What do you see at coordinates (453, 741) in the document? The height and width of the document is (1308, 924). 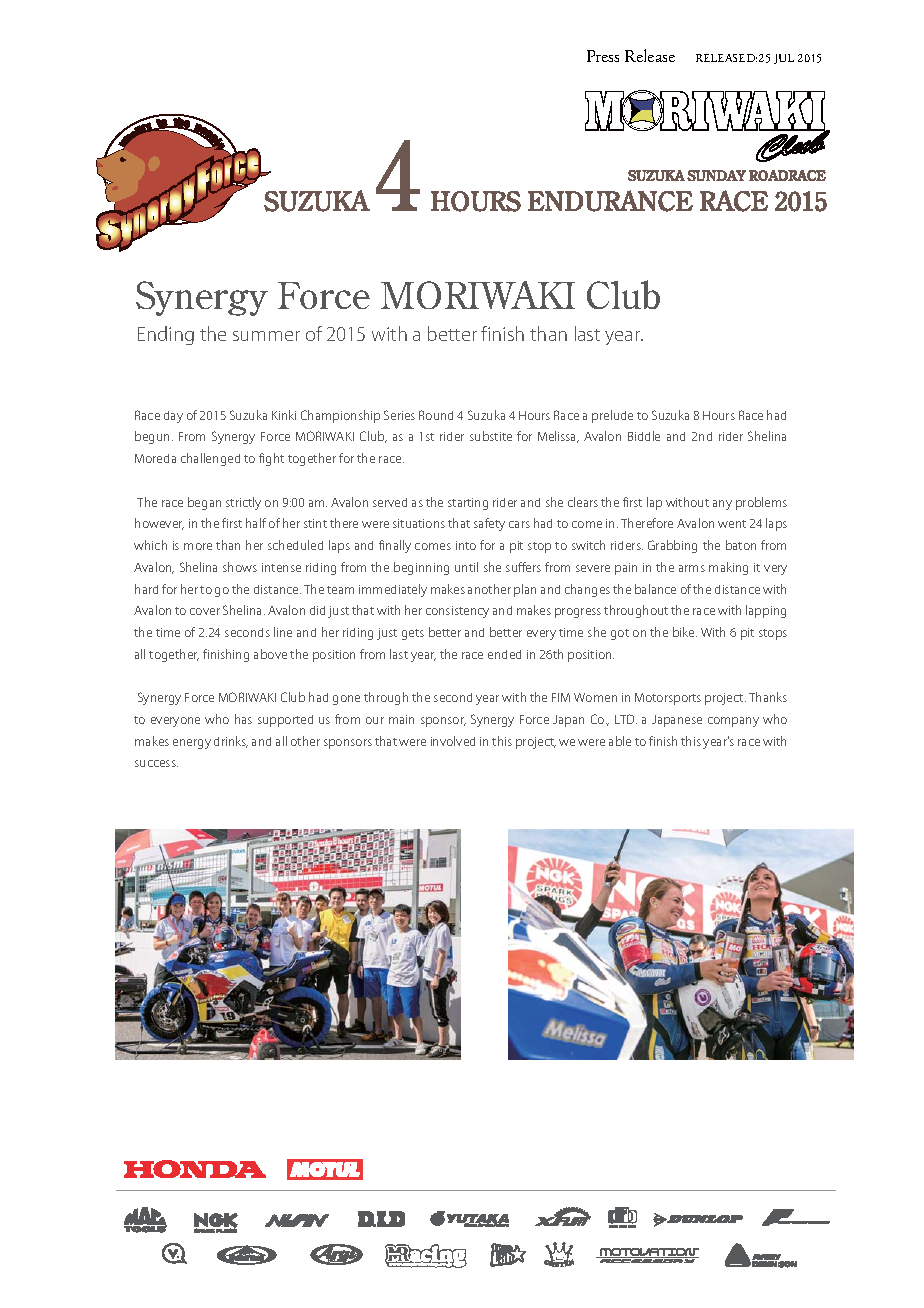 I see `involved` at bounding box center [453, 741].
